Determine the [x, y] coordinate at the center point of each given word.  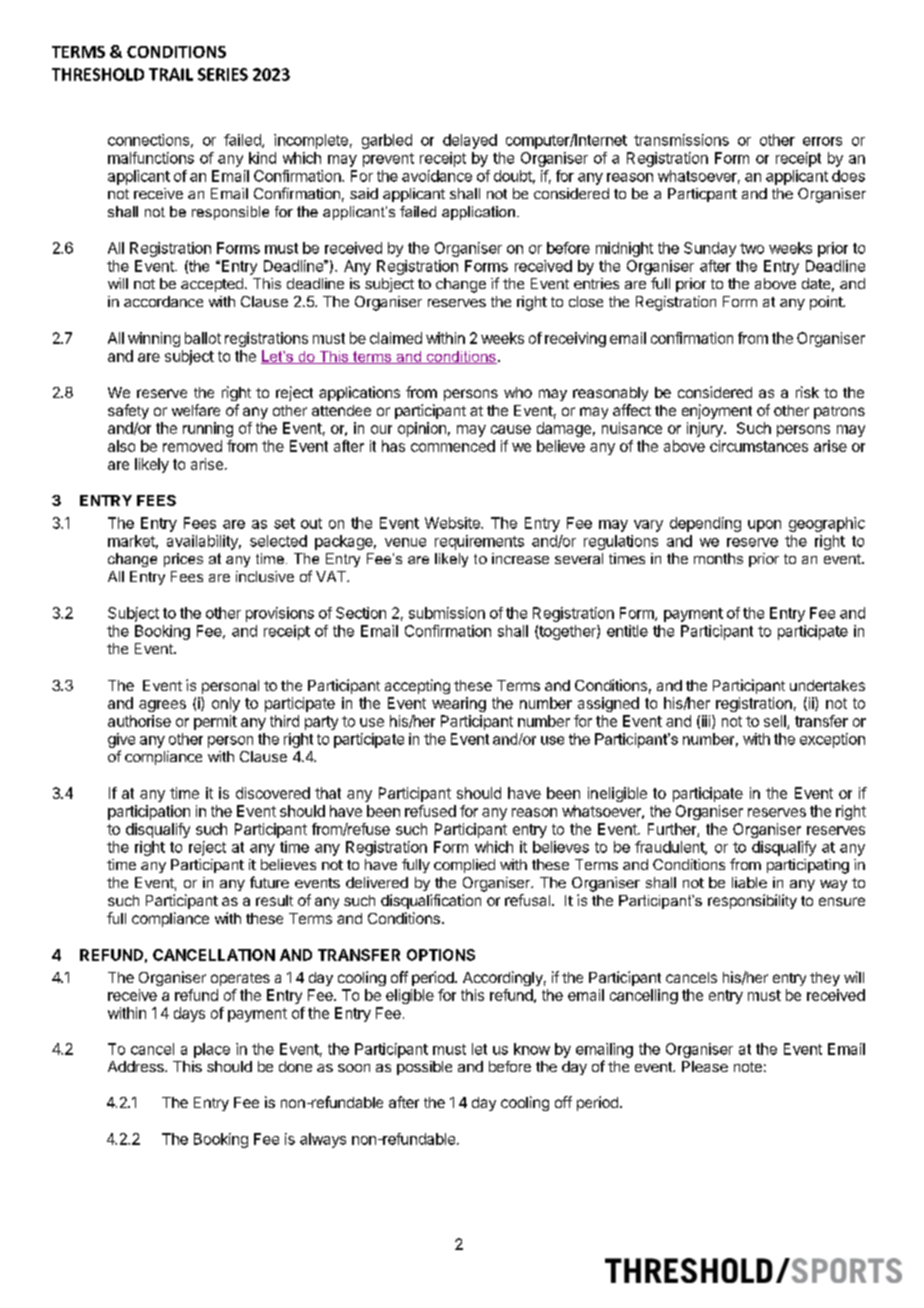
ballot [203, 338]
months [718, 558]
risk [807, 392]
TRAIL [171, 74]
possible [424, 1068]
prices [183, 560]
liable [749, 882]
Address [137, 1066]
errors [822, 141]
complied [464, 866]
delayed [470, 141]
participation [149, 812]
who [518, 392]
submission [447, 613]
